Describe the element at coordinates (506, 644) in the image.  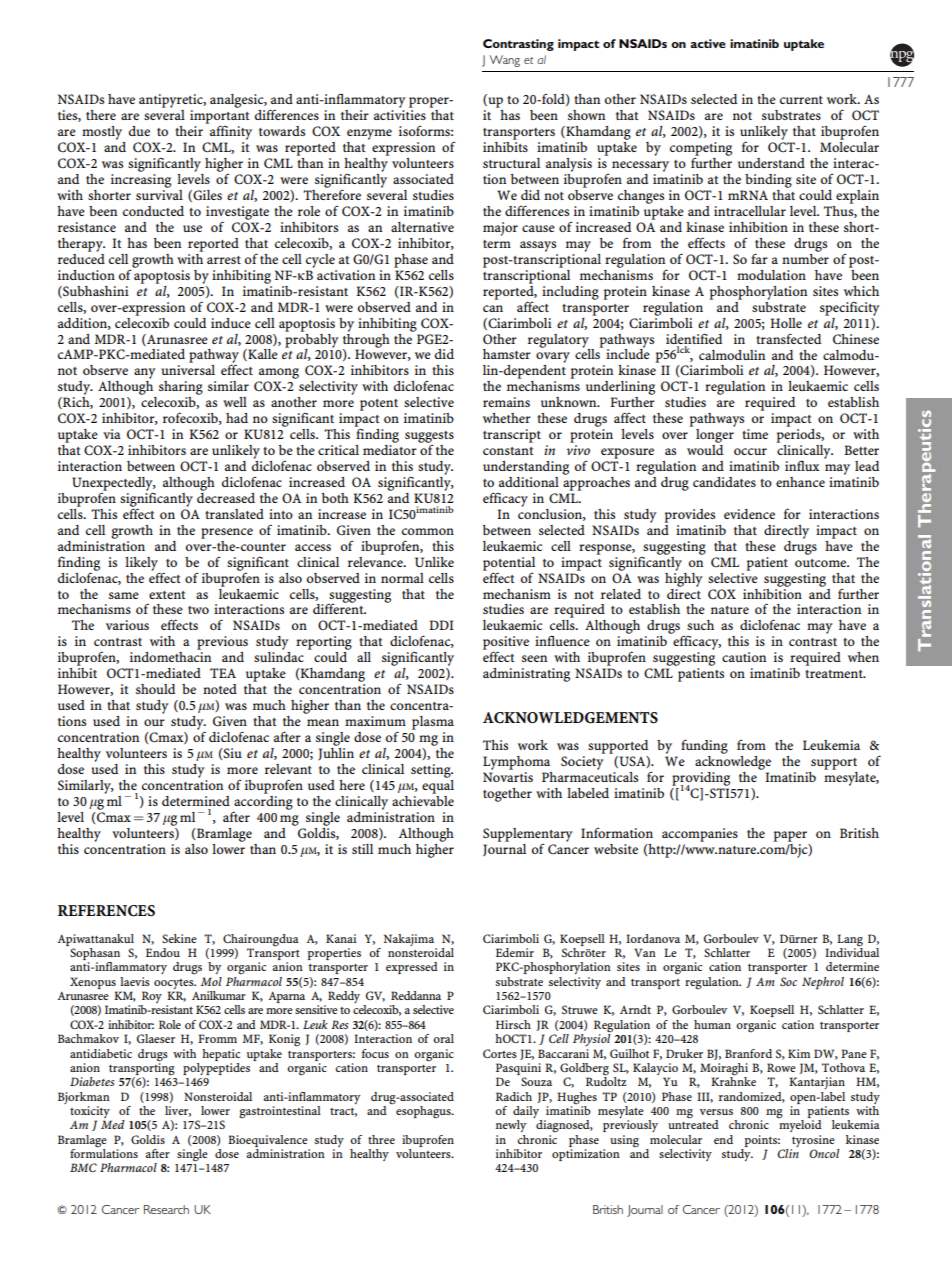
I see `positive` at that location.
